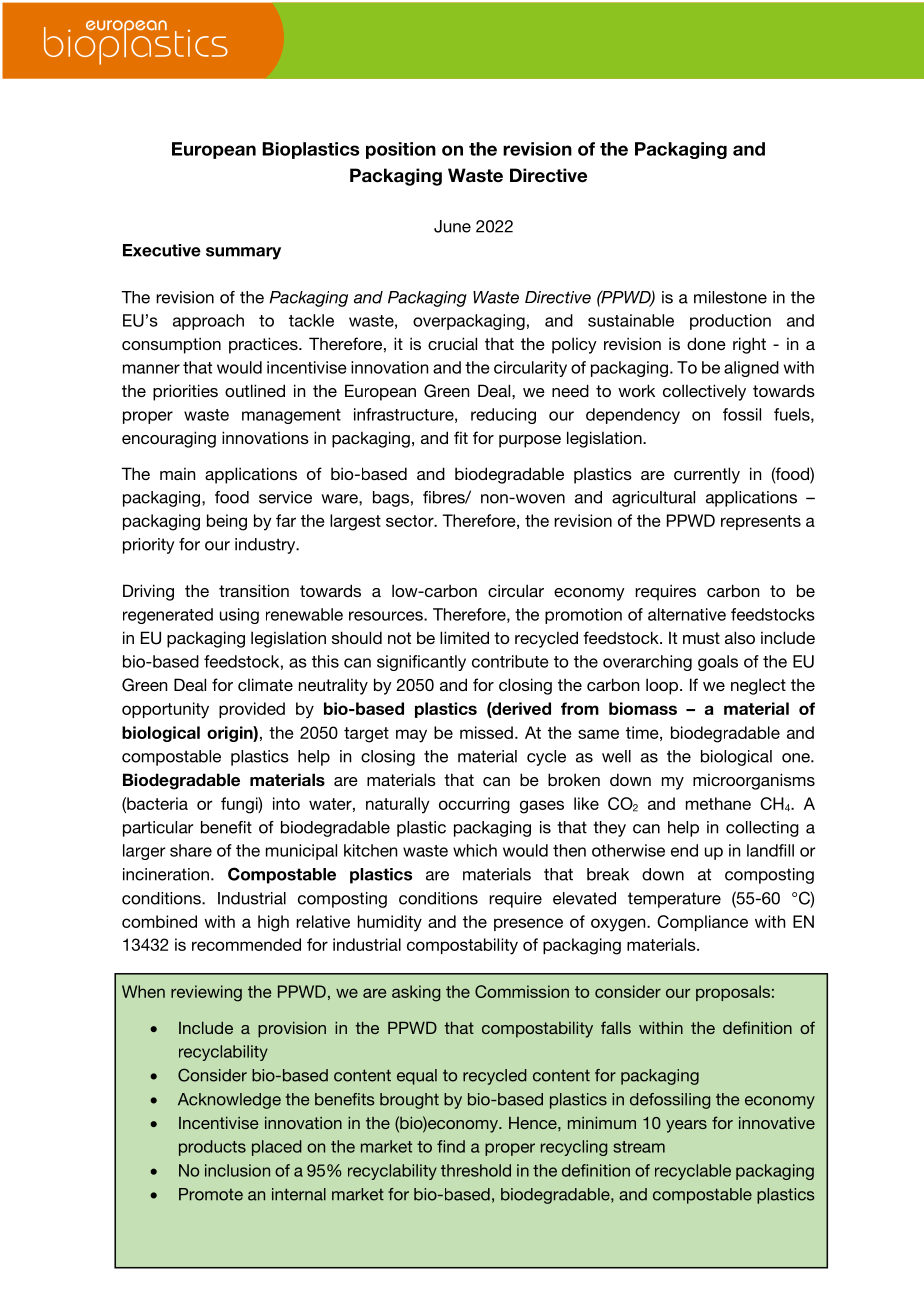 Image resolution: width=924 pixels, height=1308 pixels. Describe the element at coordinates (243, 253) in the page. I see `summary` at that location.
